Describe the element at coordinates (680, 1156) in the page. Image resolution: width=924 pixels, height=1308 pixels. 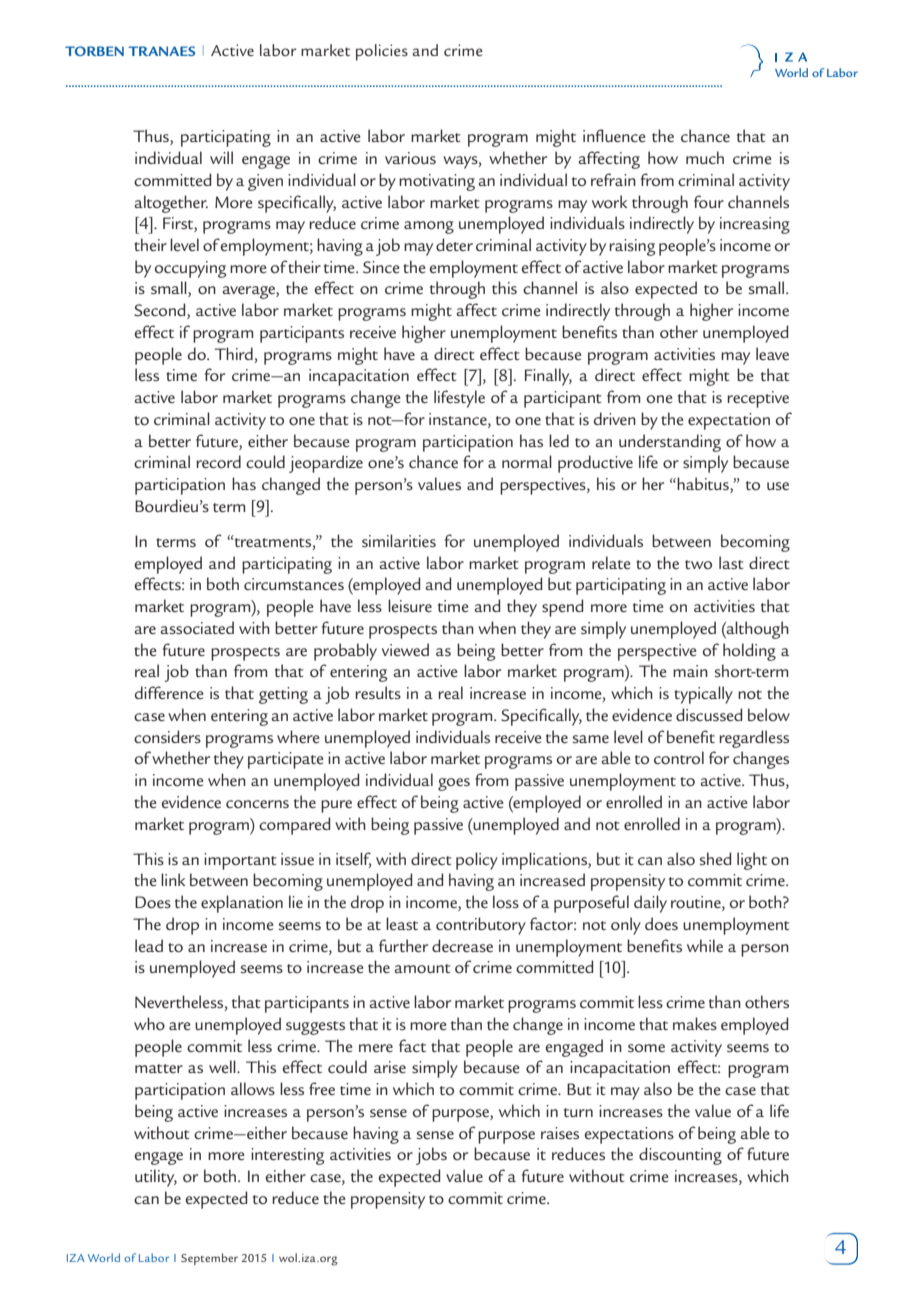
I see `discounting` at that location.
